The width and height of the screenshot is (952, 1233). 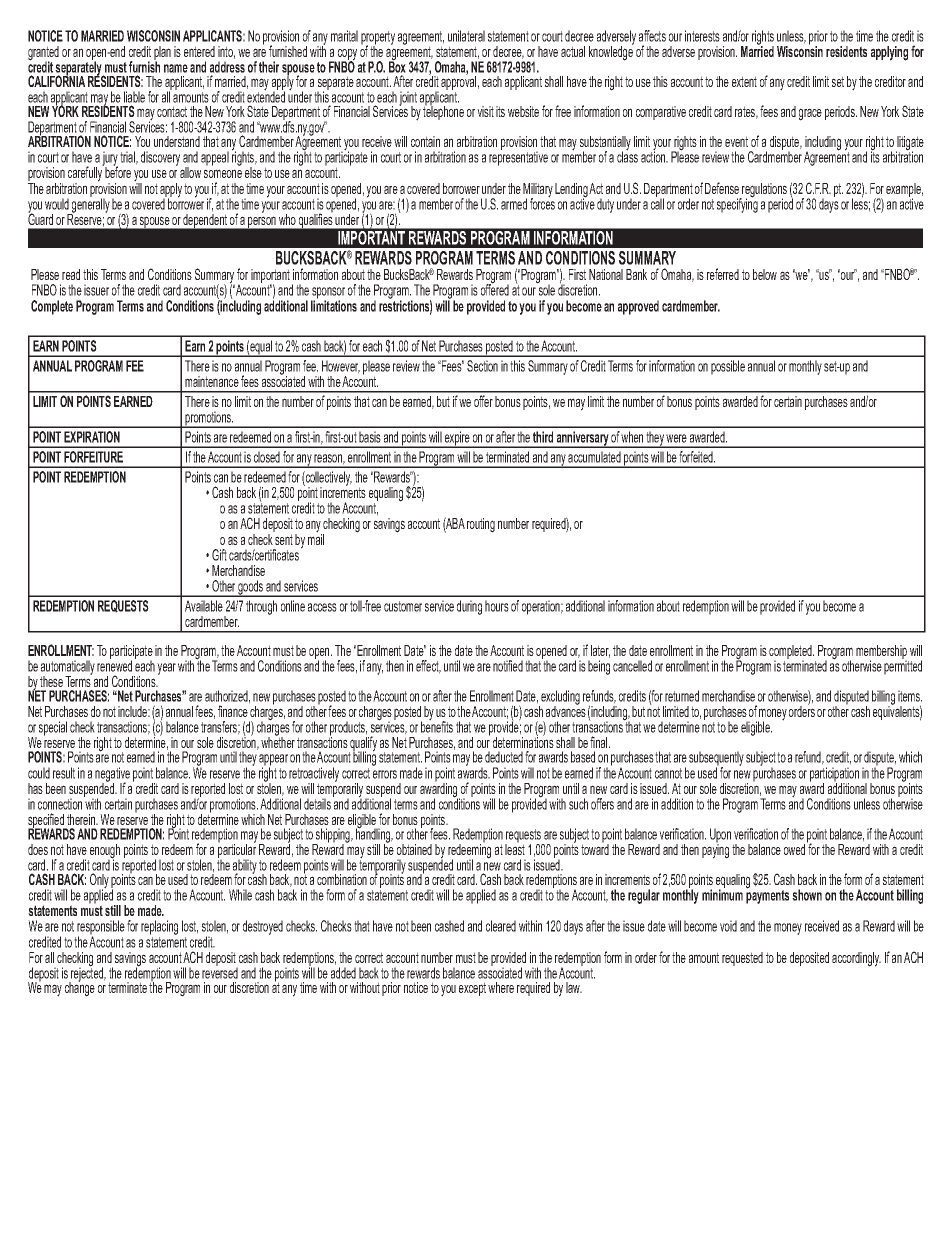 What do you see at coordinates (856, 959) in the screenshot?
I see `accordingly` at bounding box center [856, 959].
